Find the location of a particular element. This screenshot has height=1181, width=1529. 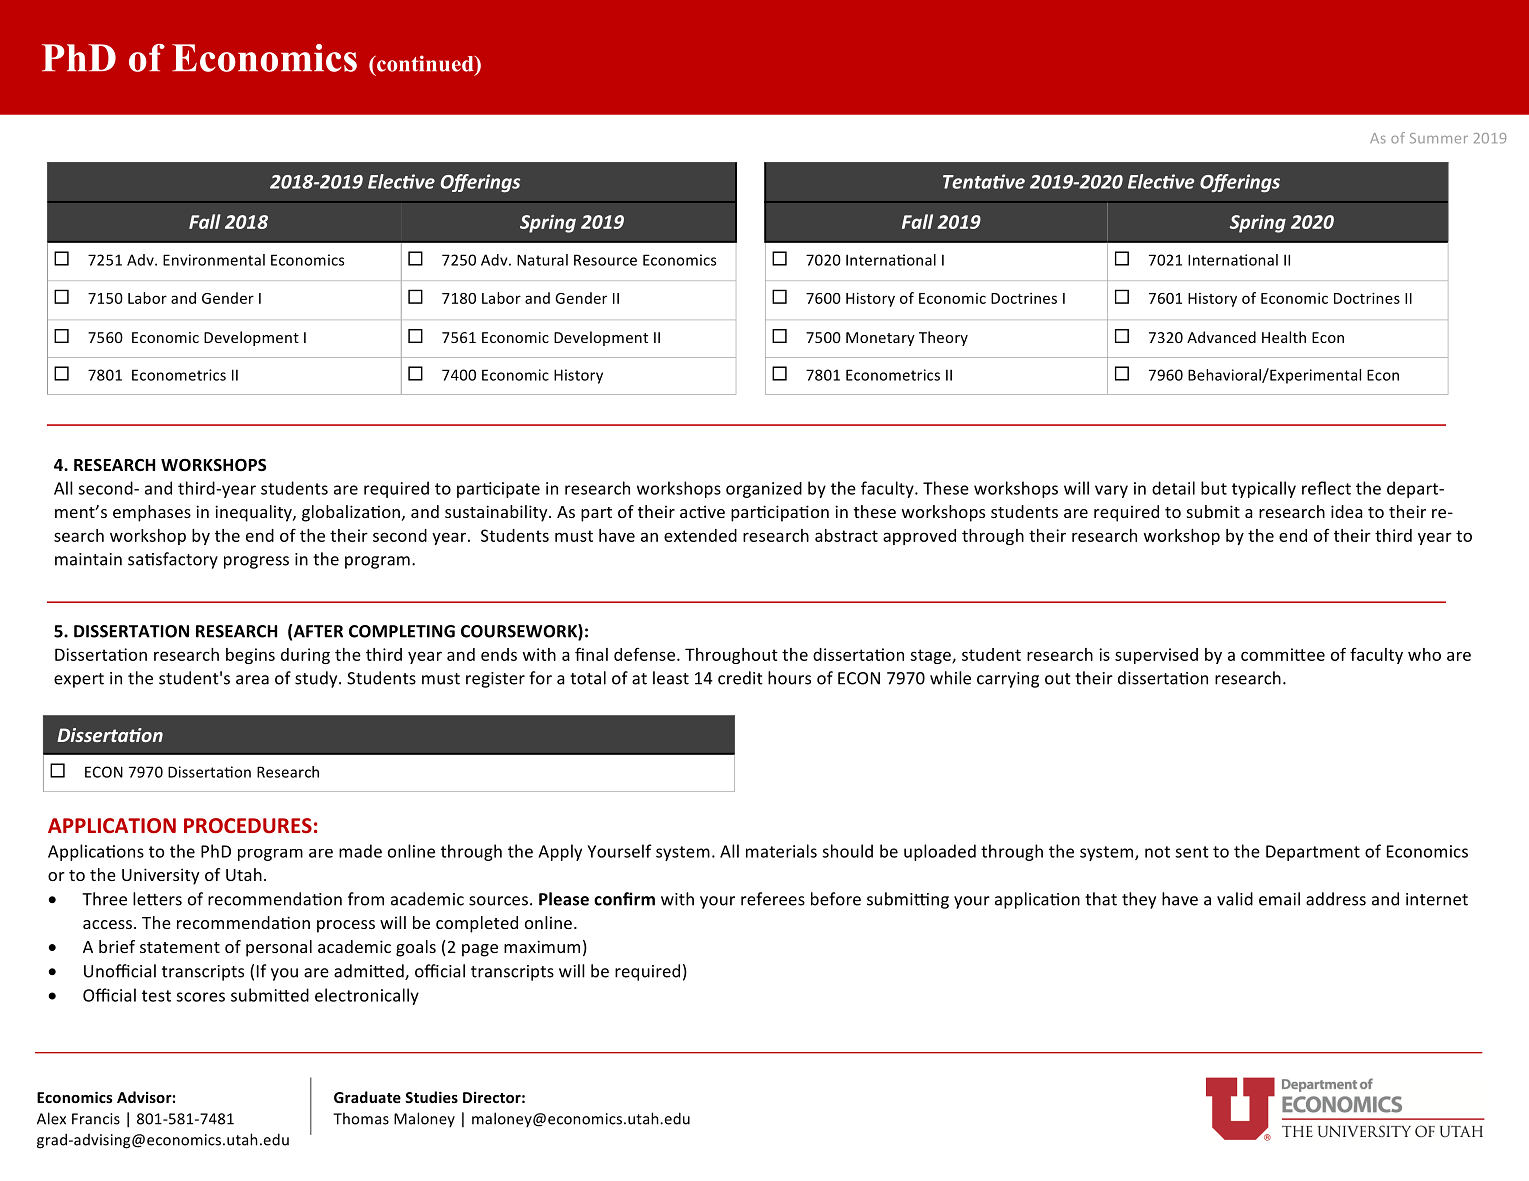

continued is located at coordinates (425, 63).
